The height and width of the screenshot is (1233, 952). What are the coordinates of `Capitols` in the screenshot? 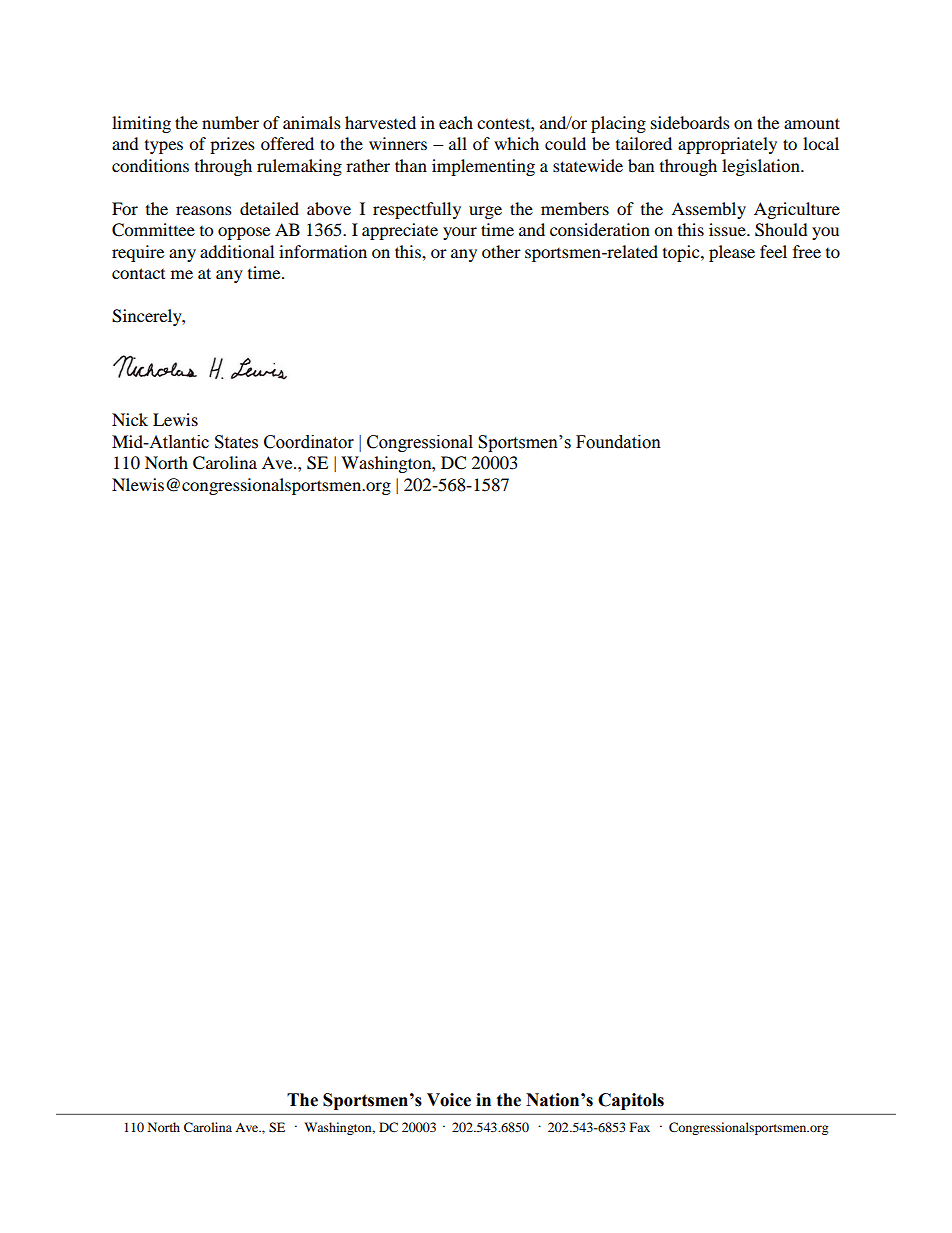 It's located at (631, 1101).
